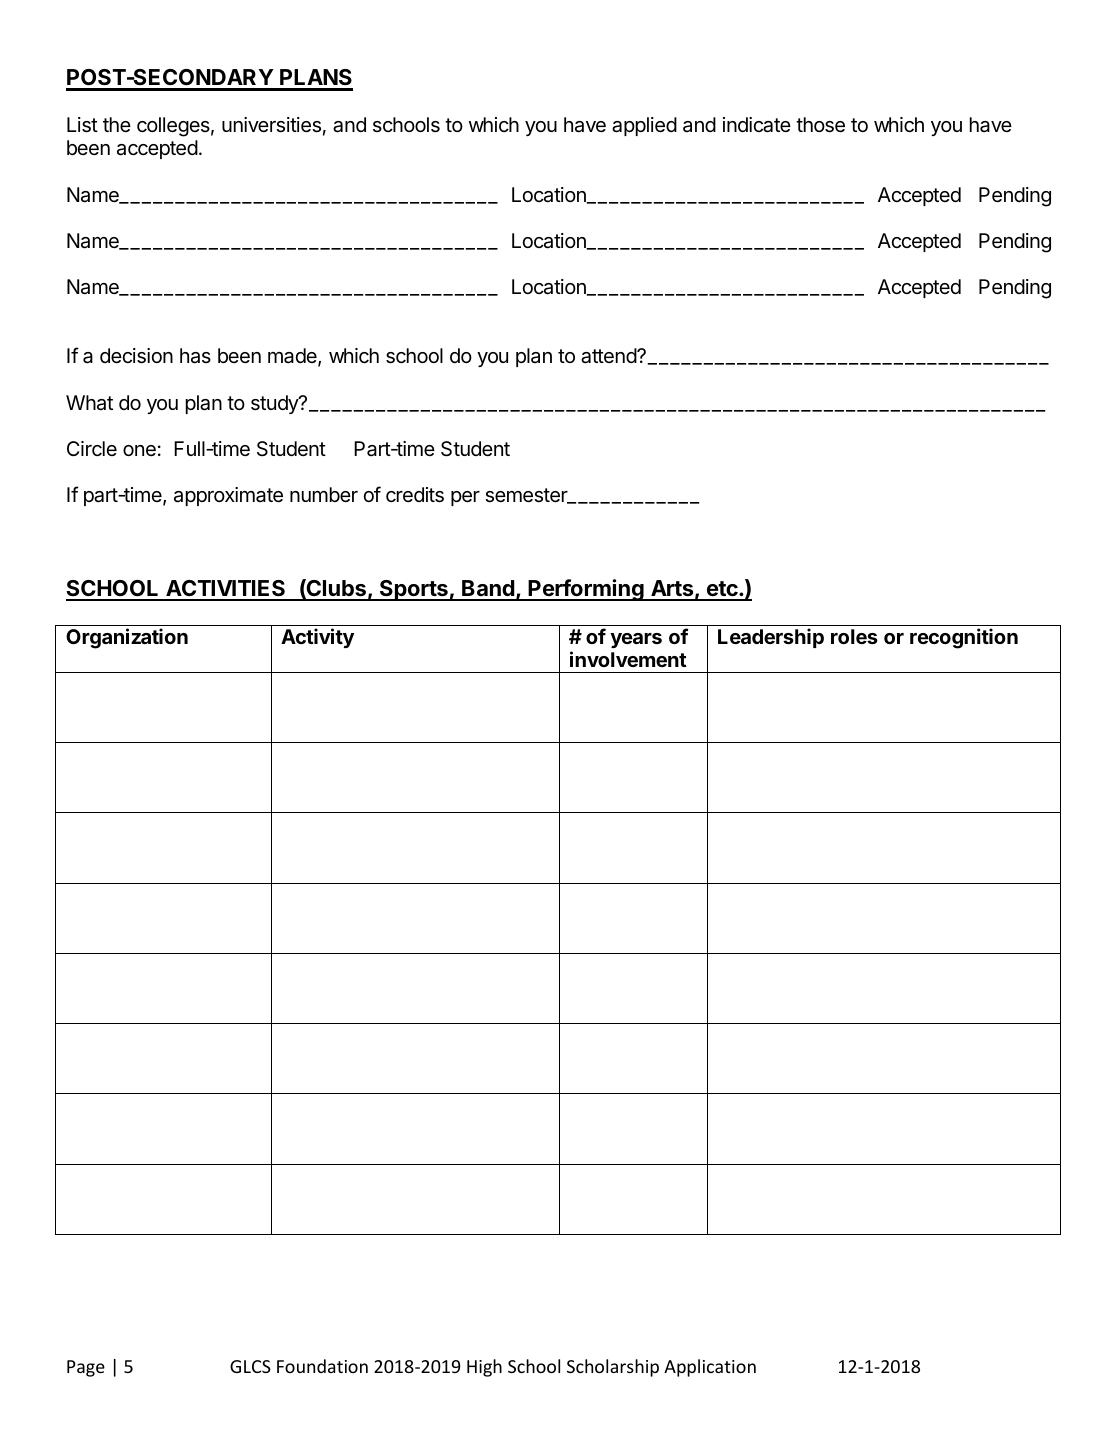 The image size is (1118, 1447). Describe the element at coordinates (127, 638) in the screenshot. I see `Organization` at that location.
